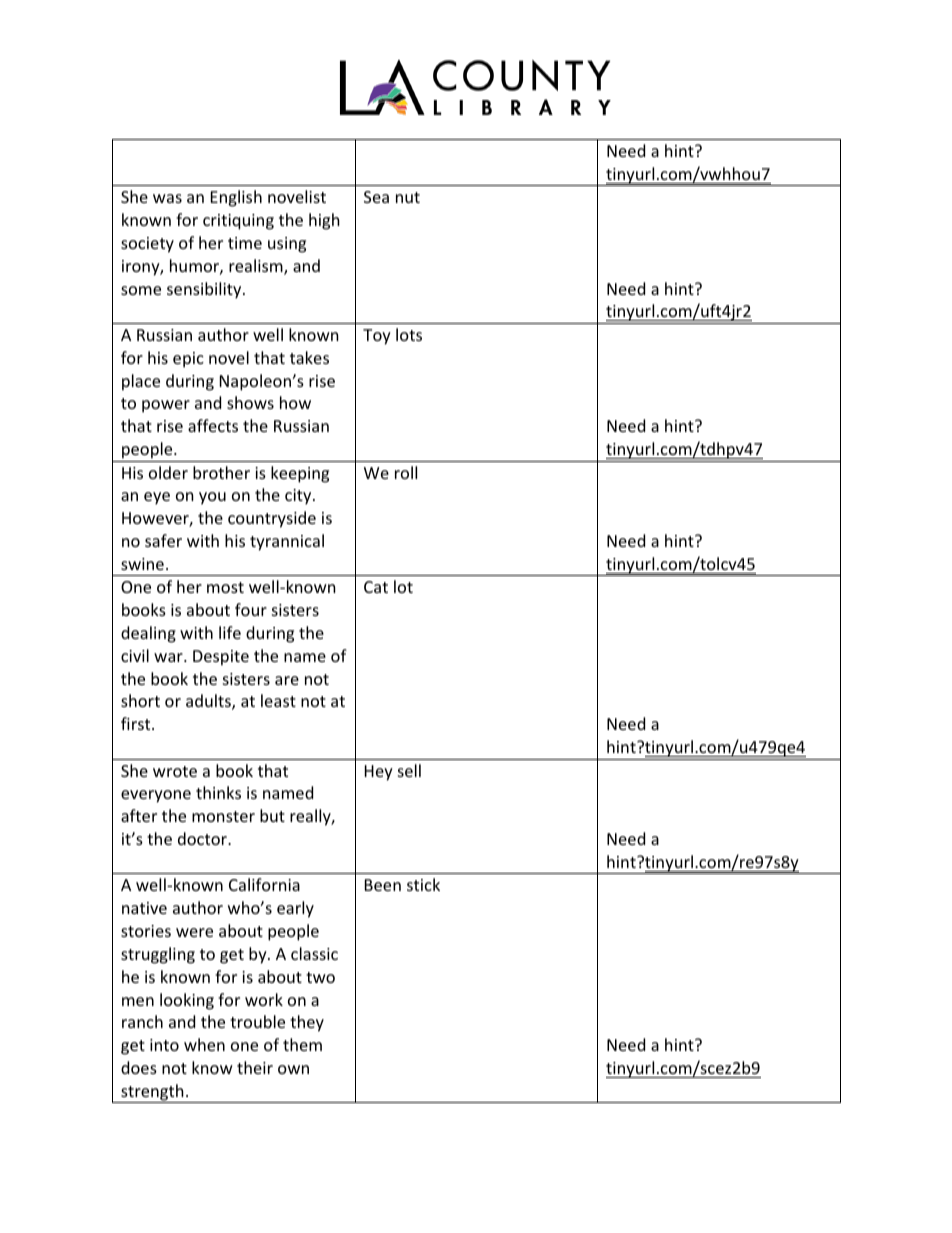  I want to click on are, so click(287, 680).
